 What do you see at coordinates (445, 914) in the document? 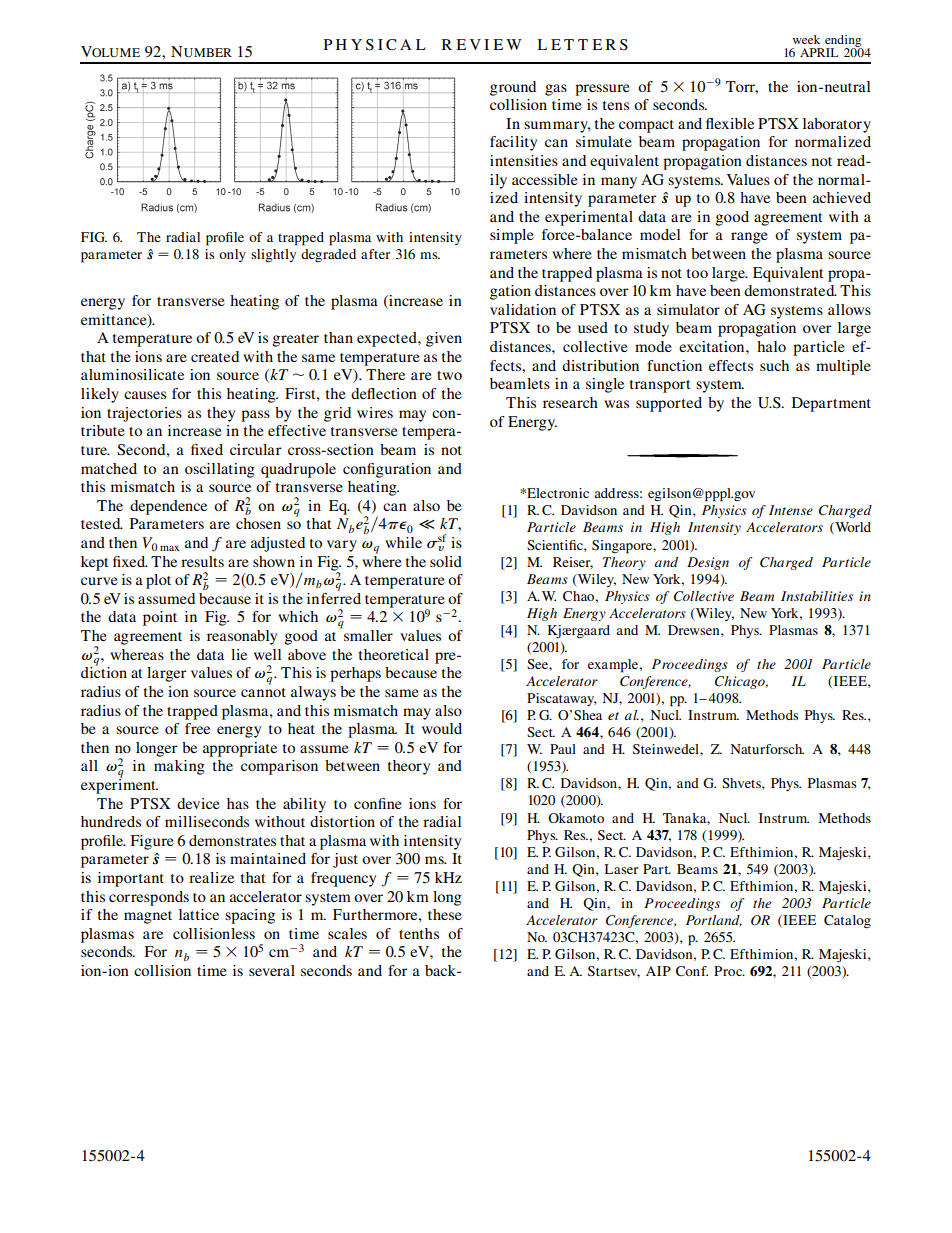
I see `these` at bounding box center [445, 914].
